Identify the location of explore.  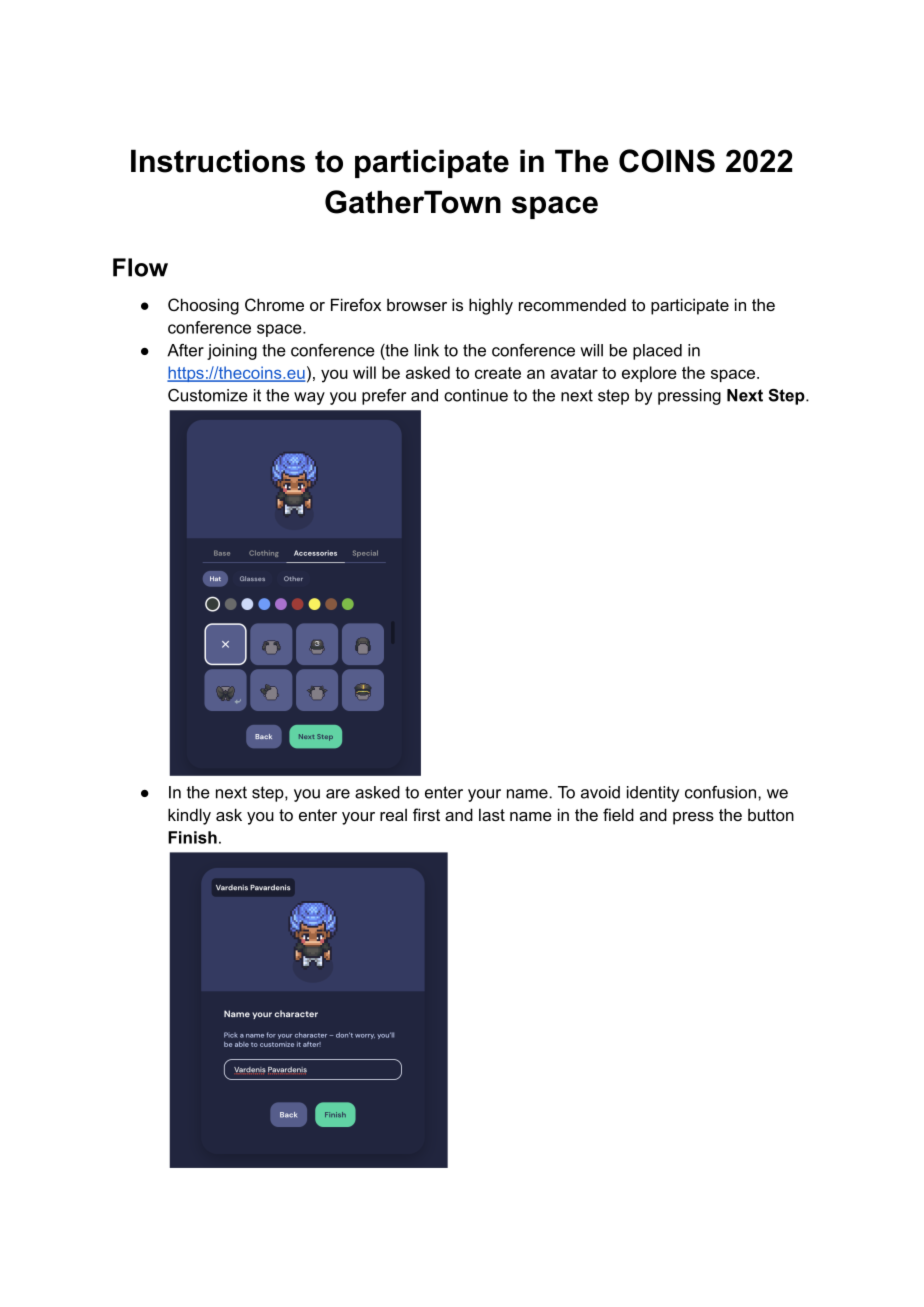
(649, 374).
